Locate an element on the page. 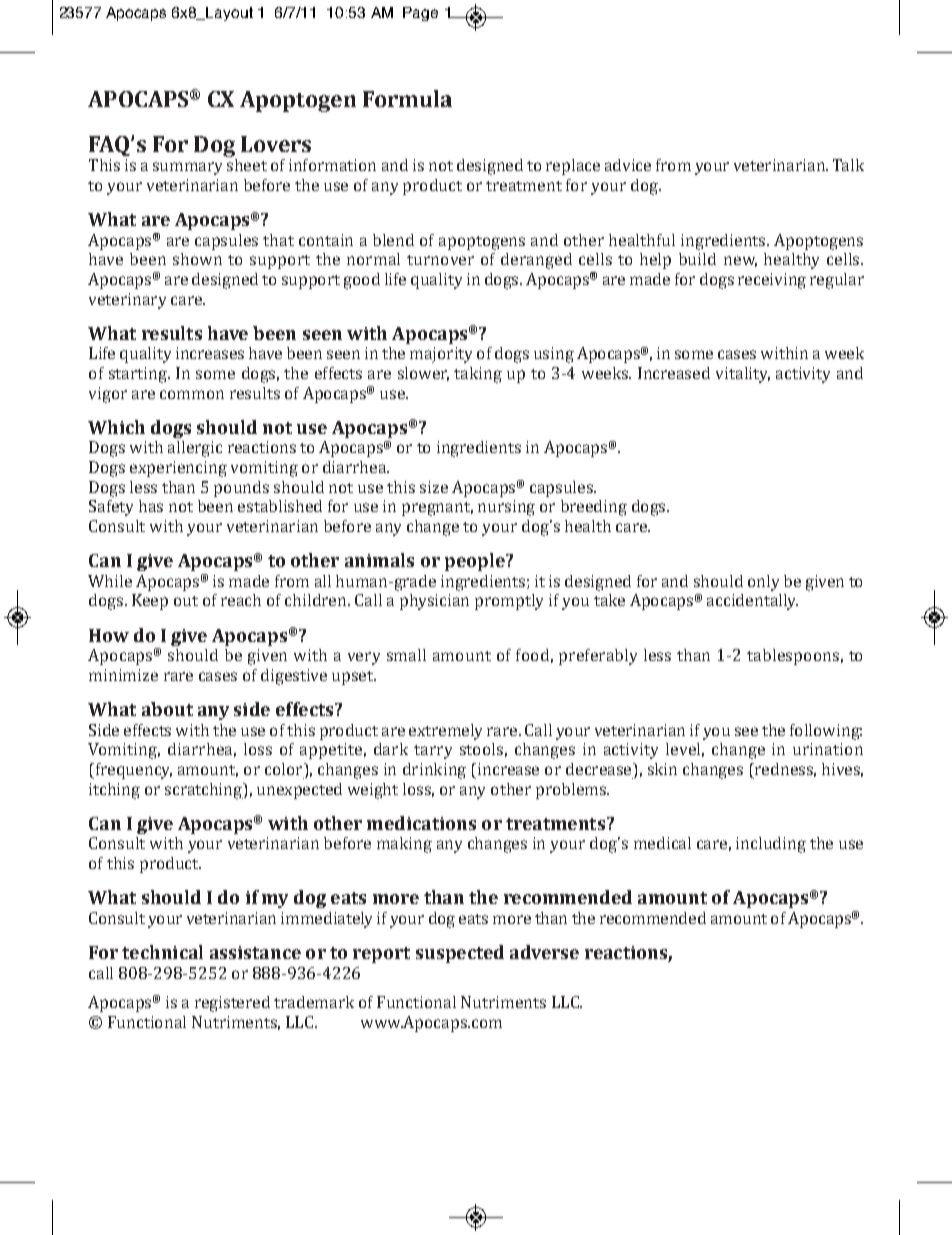 The height and width of the document is (1235, 952). technical is located at coordinates (162, 952).
